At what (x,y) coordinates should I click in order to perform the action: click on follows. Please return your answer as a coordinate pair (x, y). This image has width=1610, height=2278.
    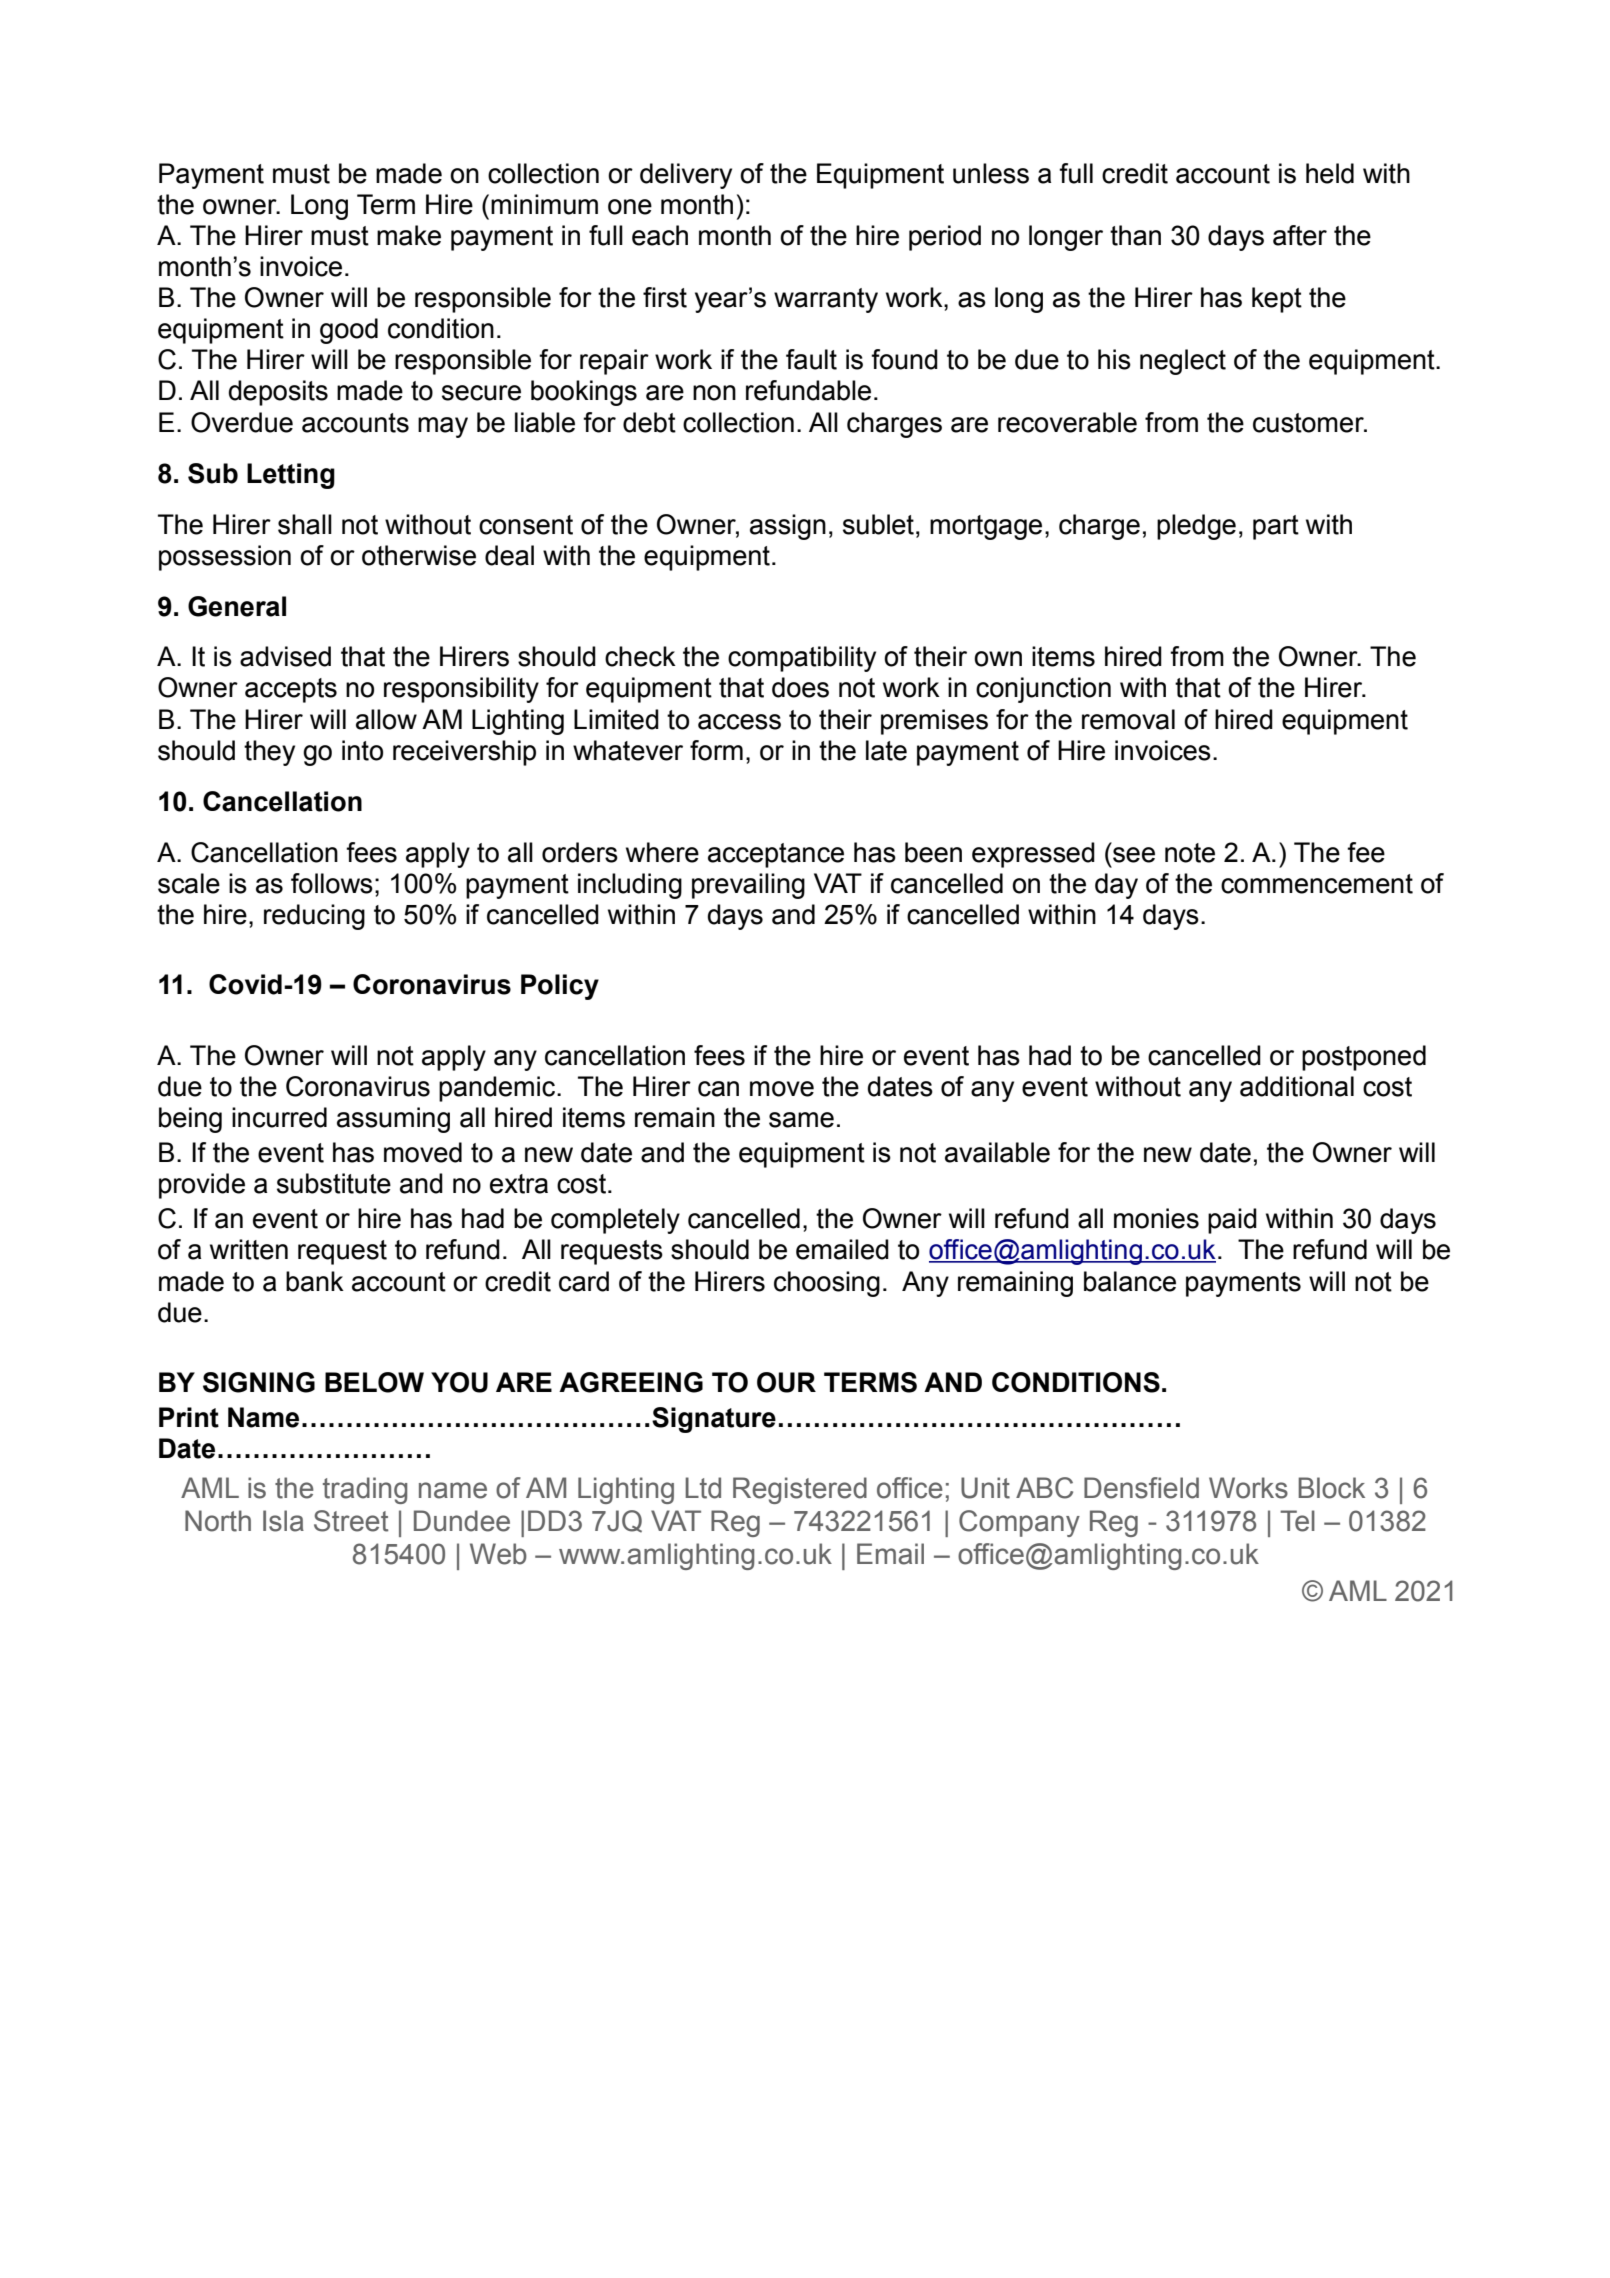
    Looking at the image, I should click on (332, 883).
